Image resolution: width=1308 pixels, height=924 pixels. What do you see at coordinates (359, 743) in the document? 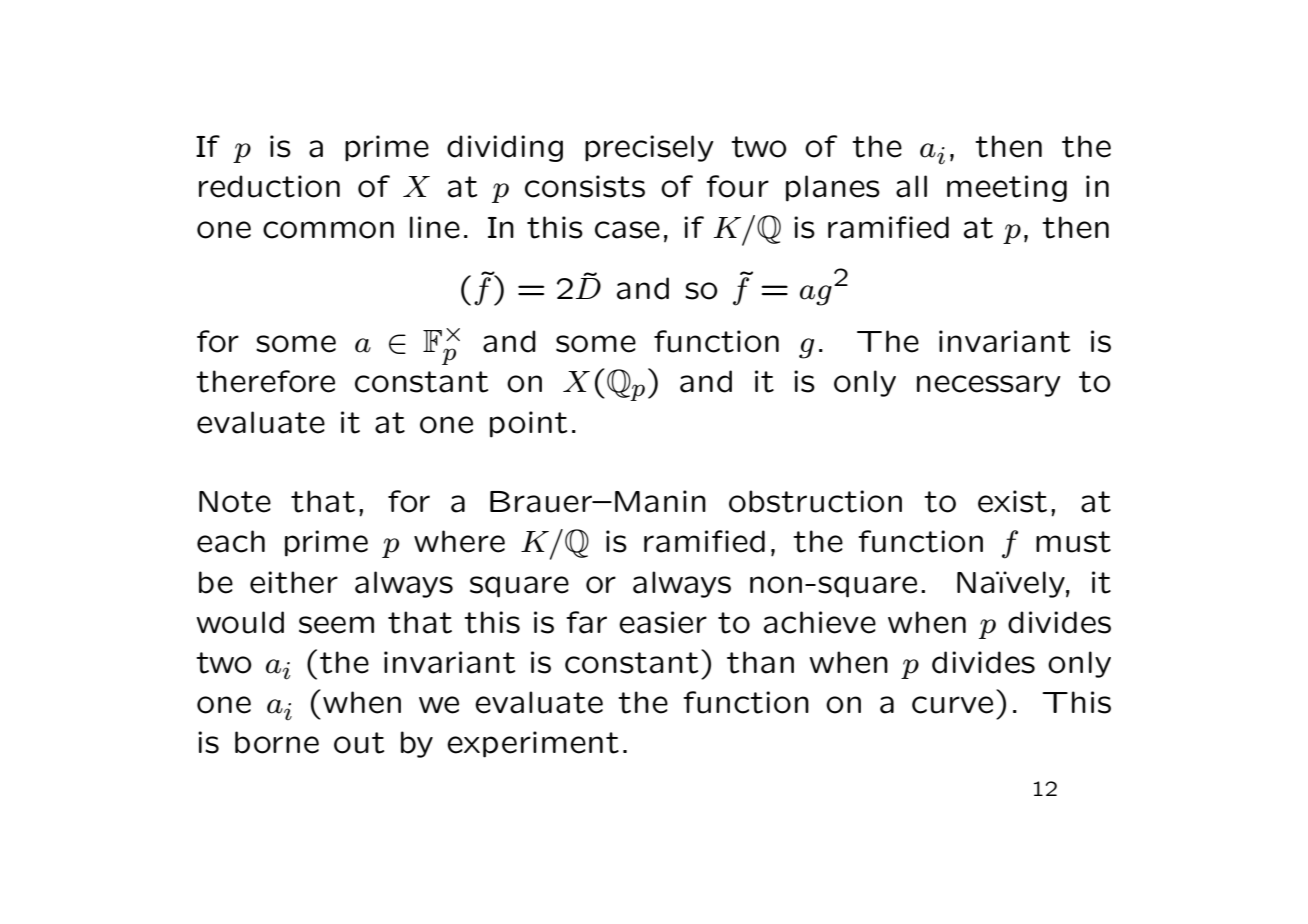
I see `out` at bounding box center [359, 743].
